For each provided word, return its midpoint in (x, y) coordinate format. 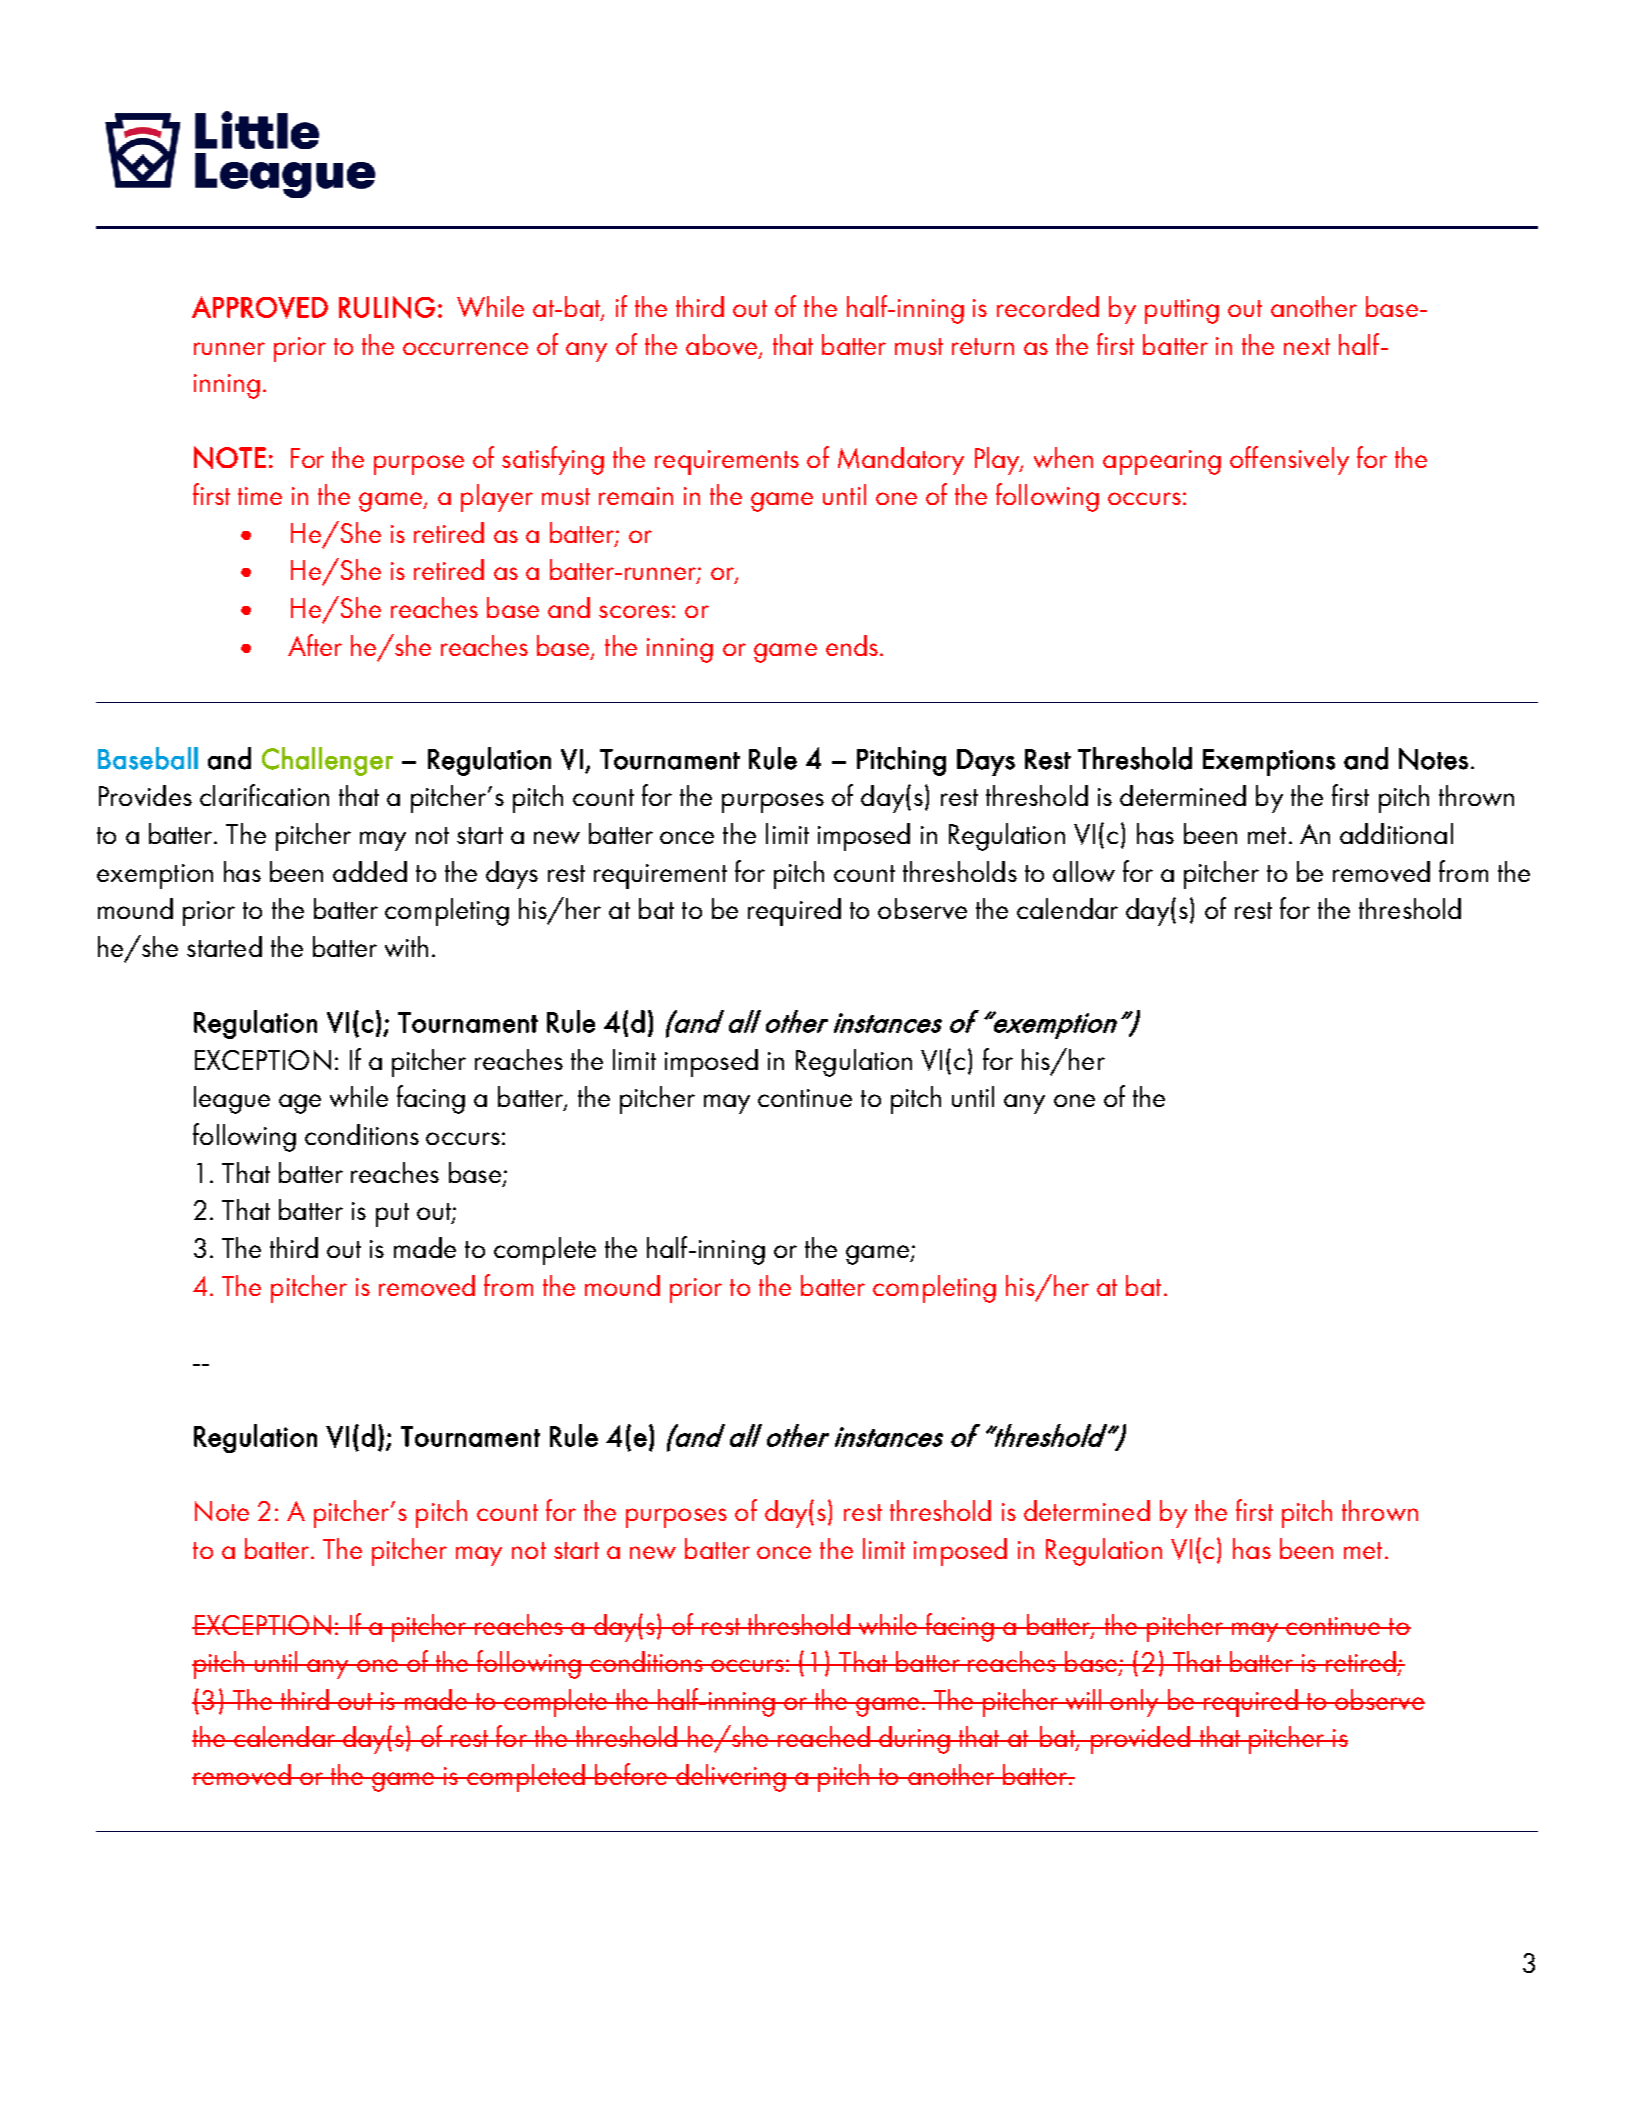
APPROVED (260, 307)
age (300, 1104)
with (406, 946)
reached (824, 1736)
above (721, 344)
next (1307, 346)
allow (1084, 871)
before (631, 1774)
